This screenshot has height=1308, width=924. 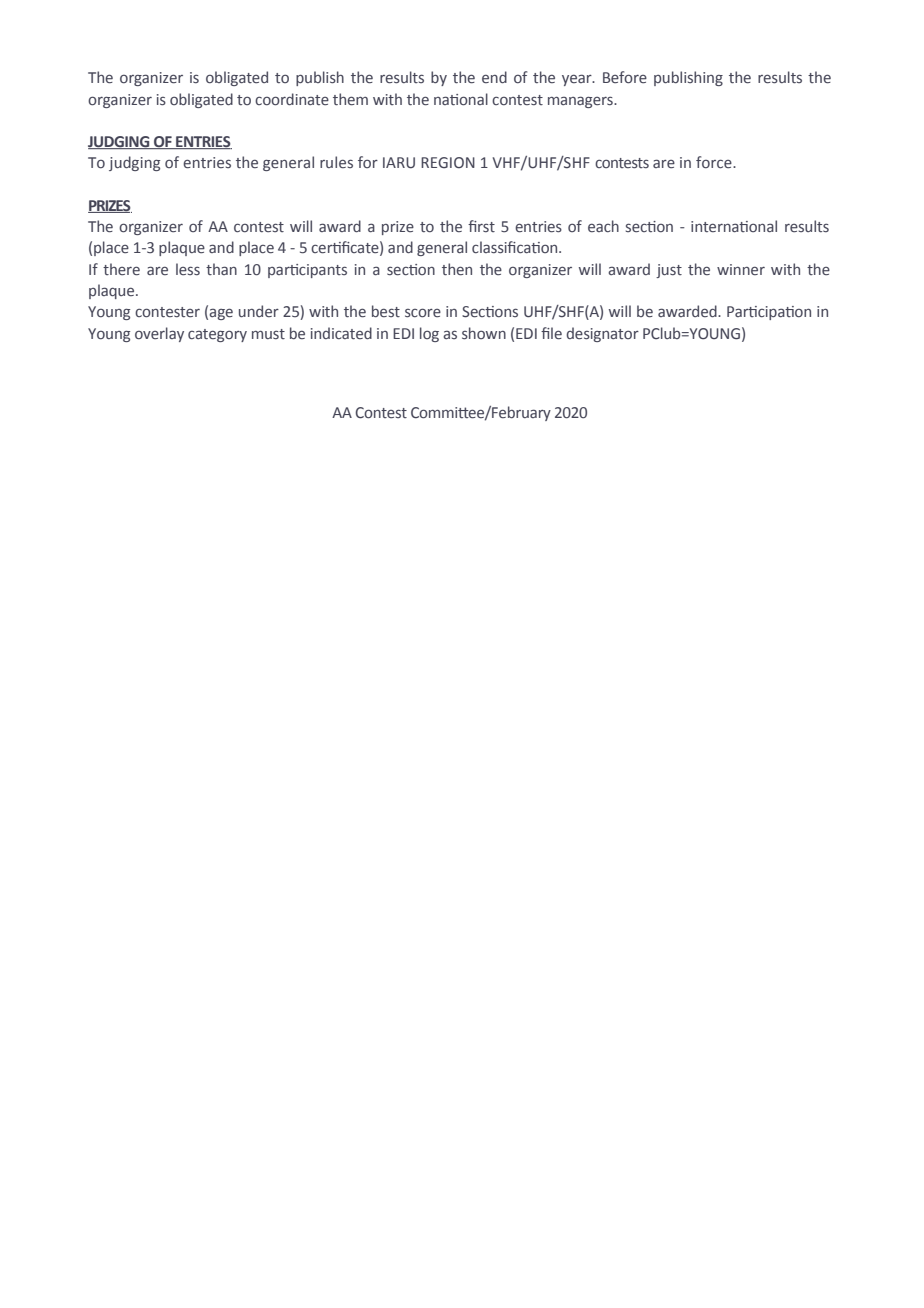 I want to click on each, so click(x=603, y=226).
